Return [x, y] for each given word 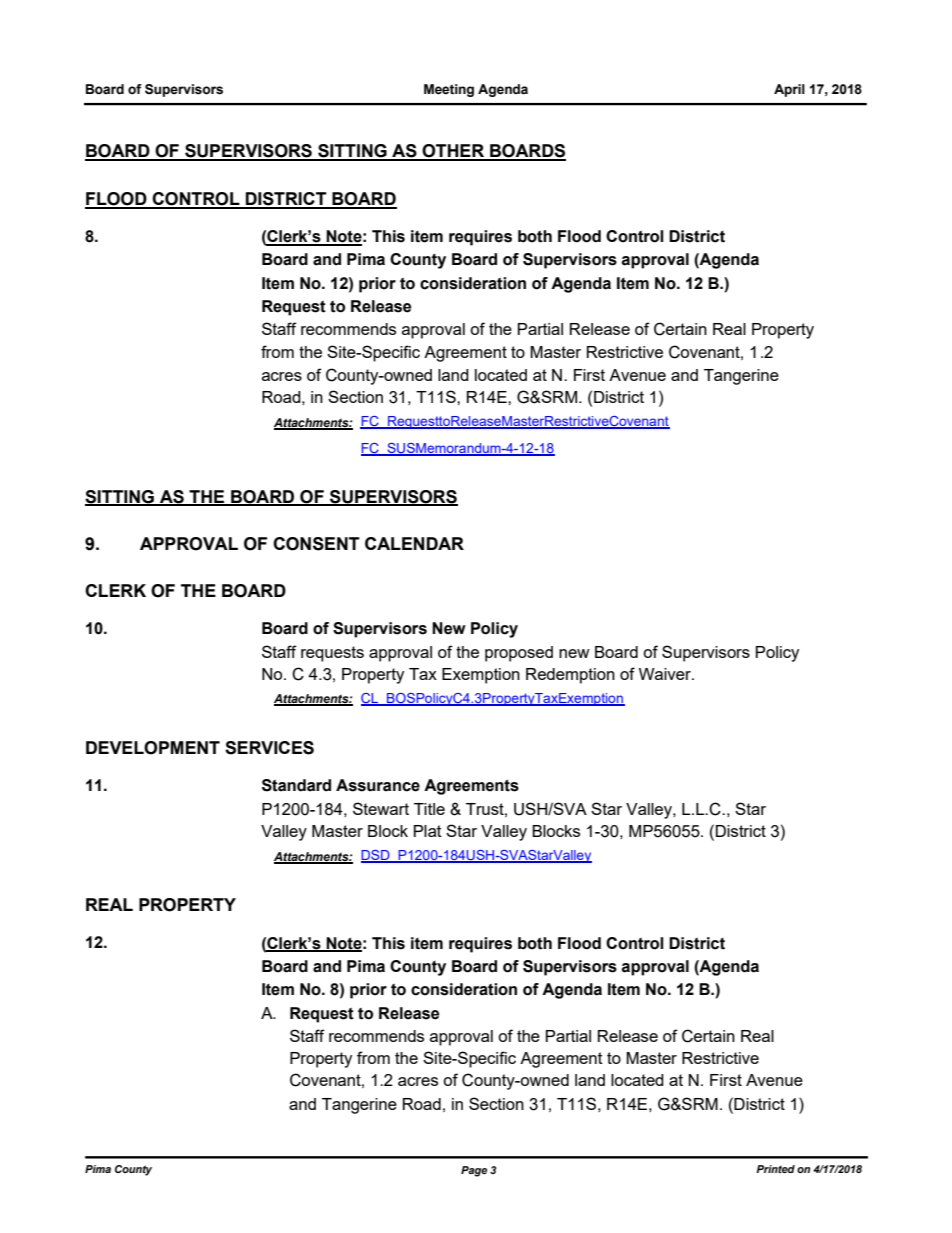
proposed [519, 654]
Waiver [666, 674]
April [789, 90]
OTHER [453, 152]
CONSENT [316, 544]
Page [474, 1171]
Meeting [449, 90]
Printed [775, 1169]
